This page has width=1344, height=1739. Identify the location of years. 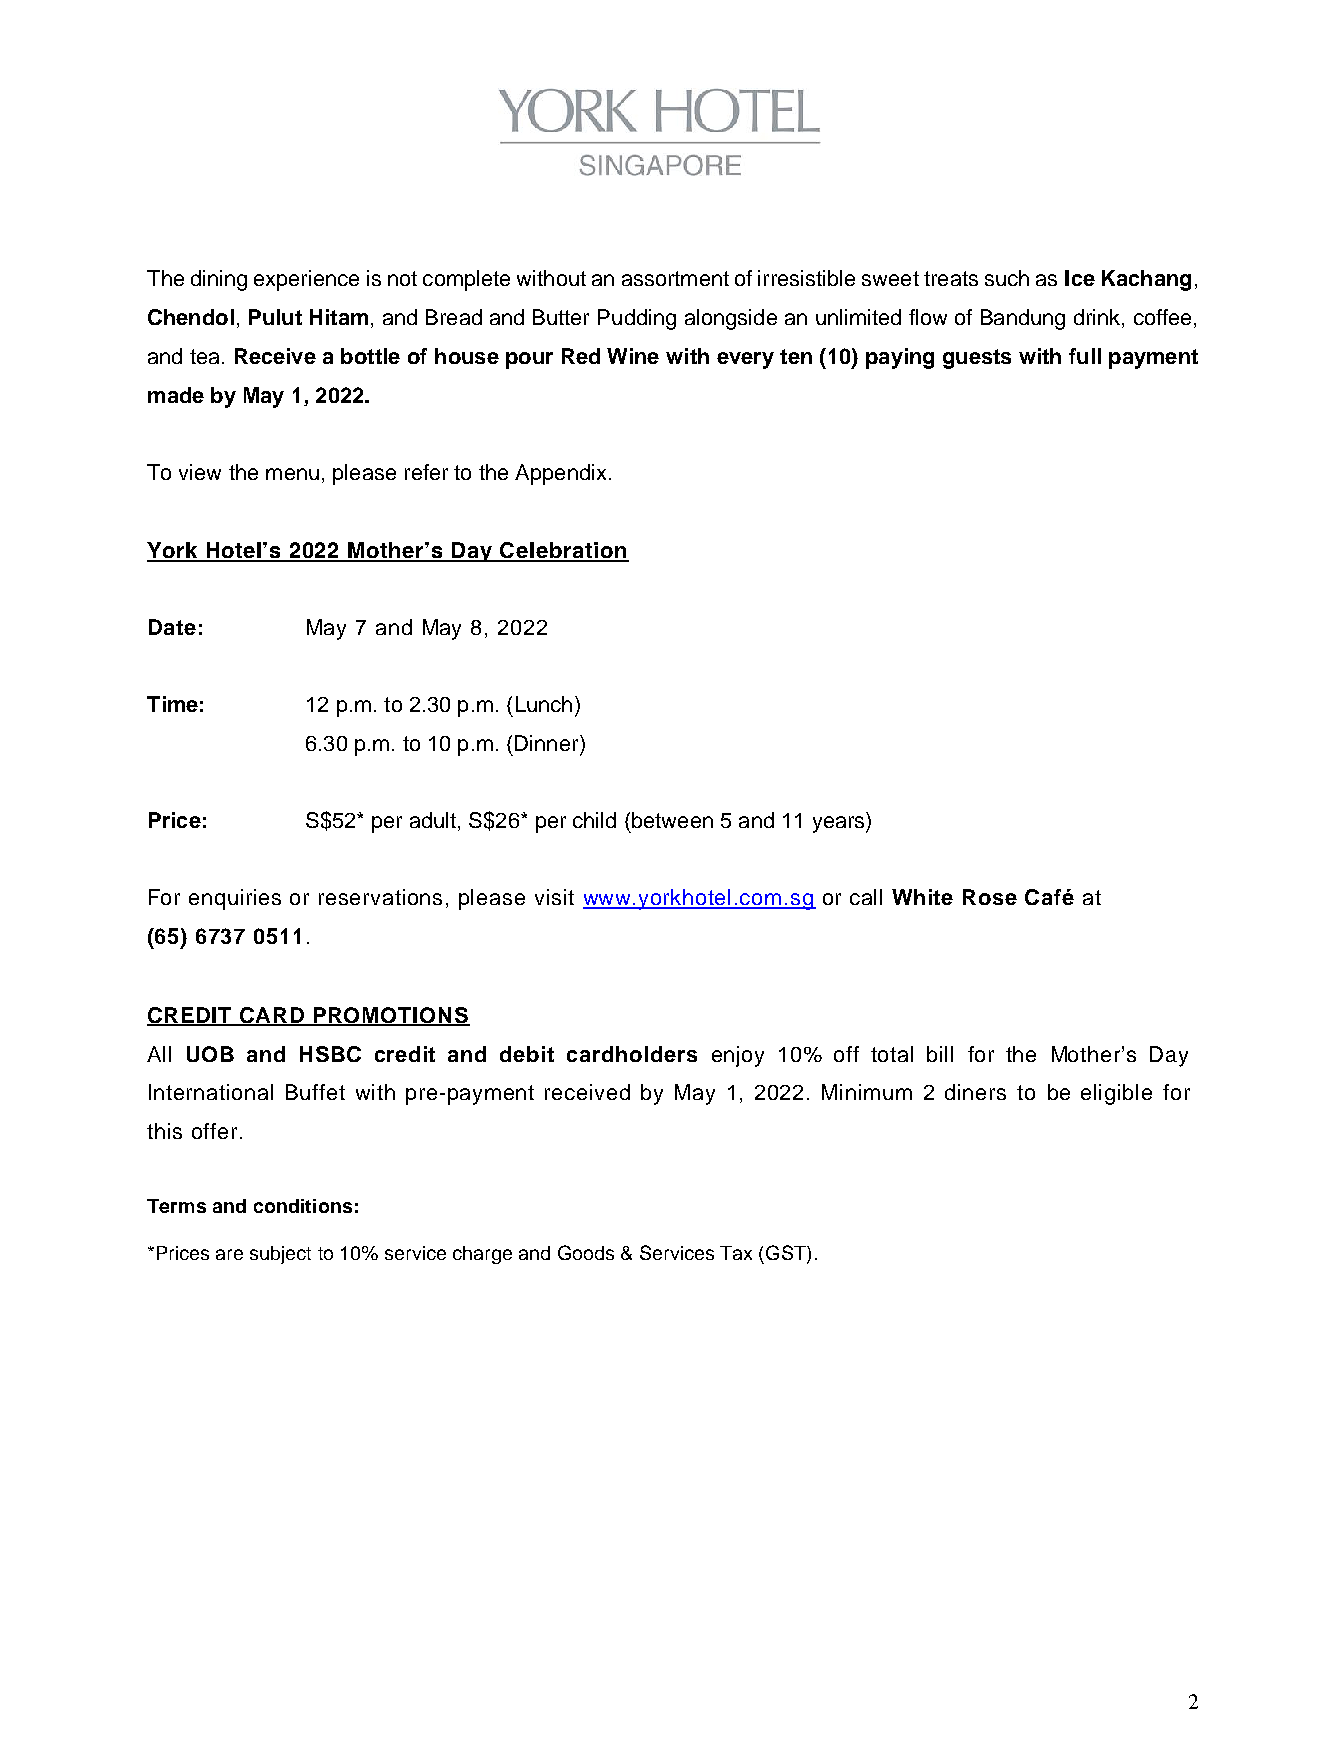
(840, 824).
